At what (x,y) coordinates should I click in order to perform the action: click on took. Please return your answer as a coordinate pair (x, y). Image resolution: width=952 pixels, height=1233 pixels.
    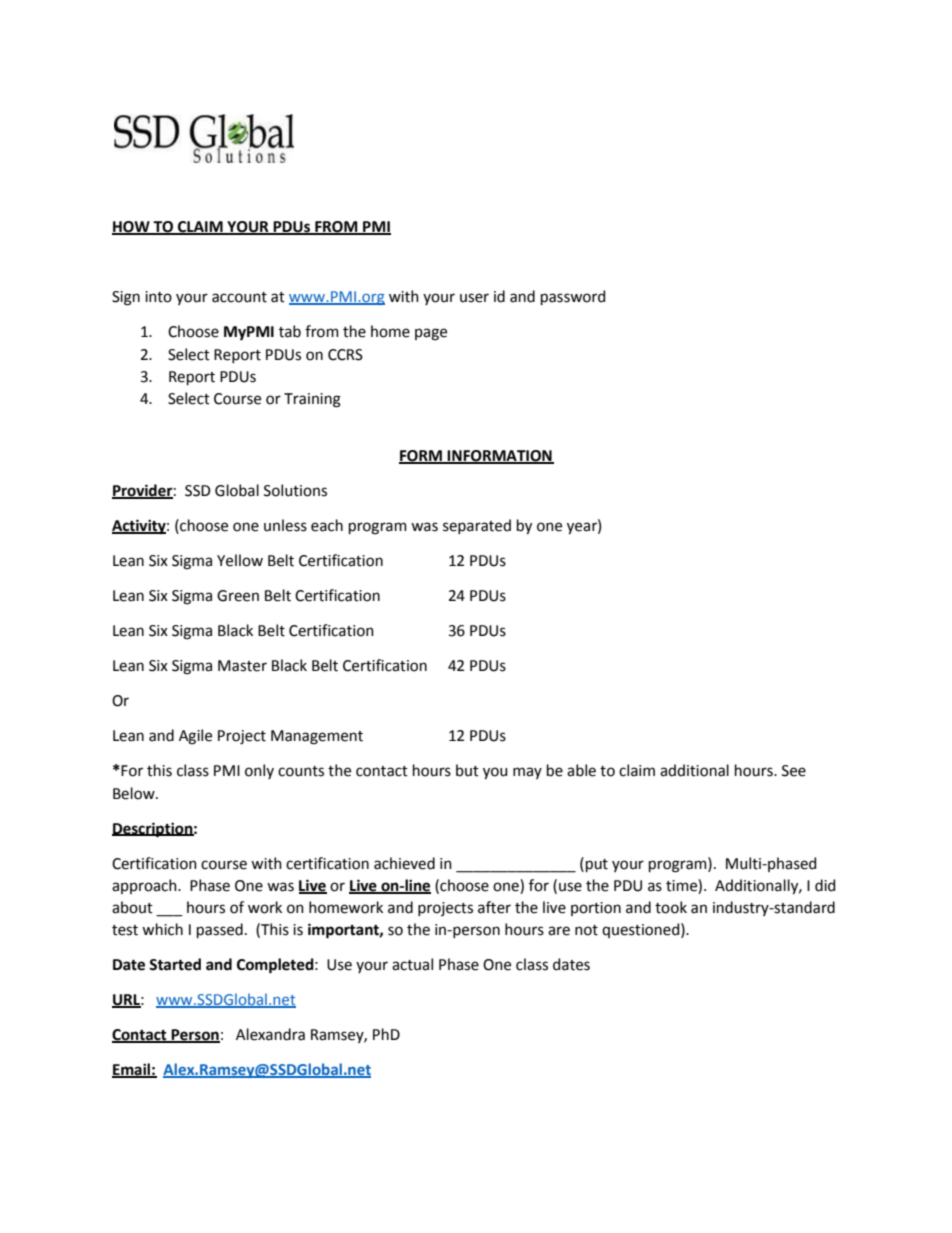
    Looking at the image, I should click on (671, 907).
